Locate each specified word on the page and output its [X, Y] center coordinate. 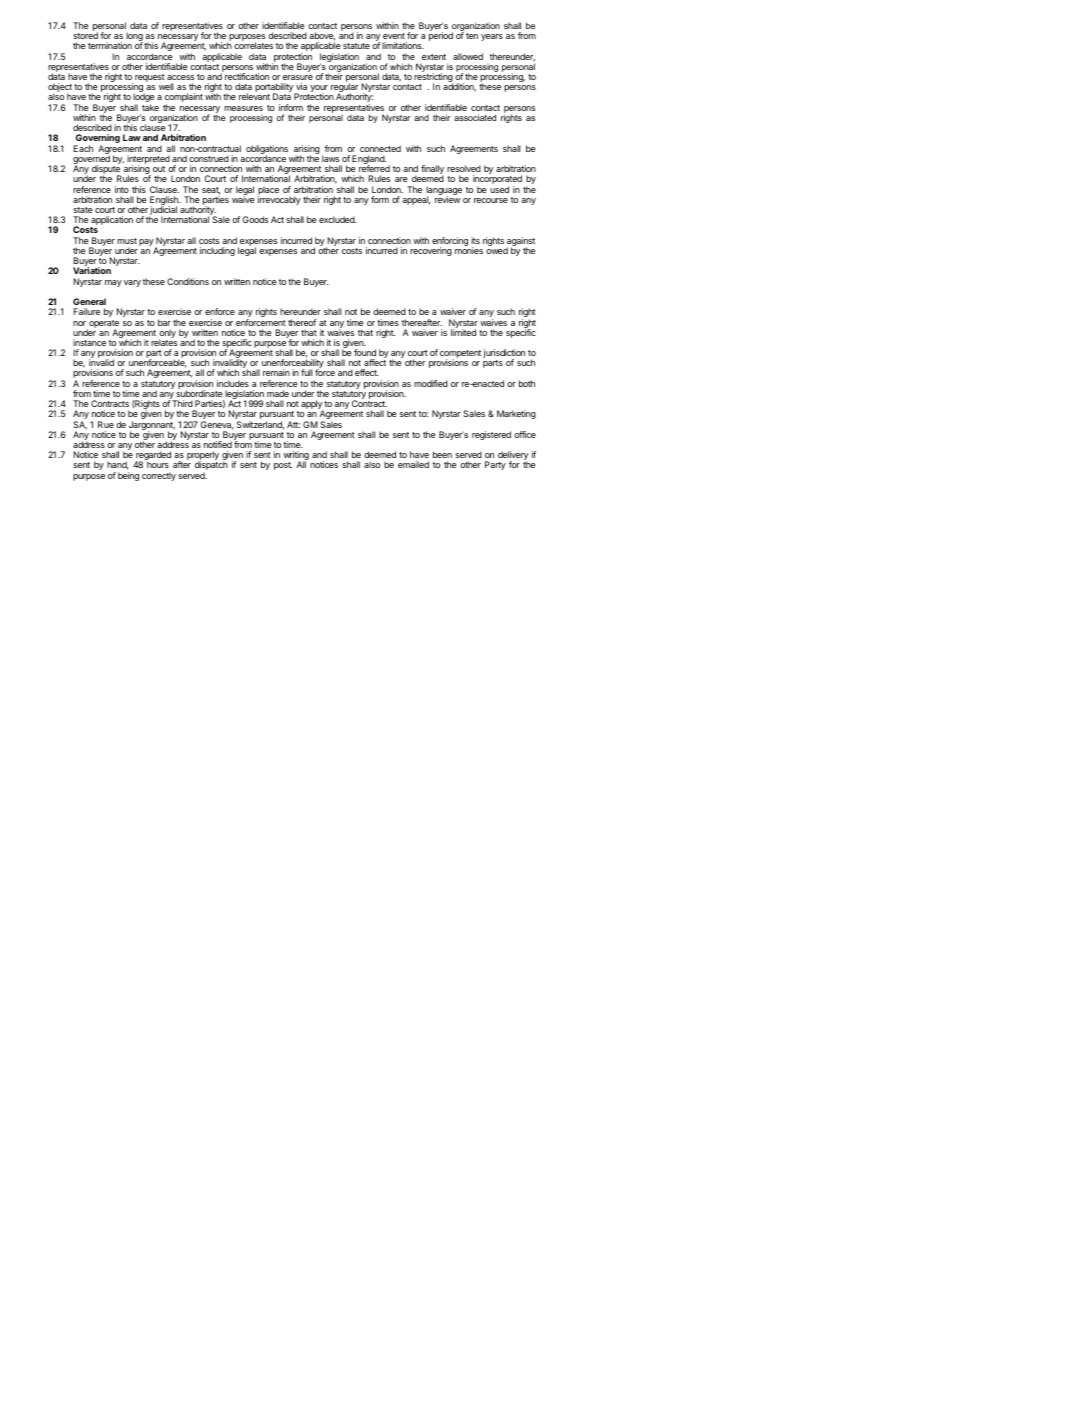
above [322, 36]
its [475, 240]
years [492, 37]
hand [118, 465]
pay [146, 242]
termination [110, 45]
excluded [338, 219]
